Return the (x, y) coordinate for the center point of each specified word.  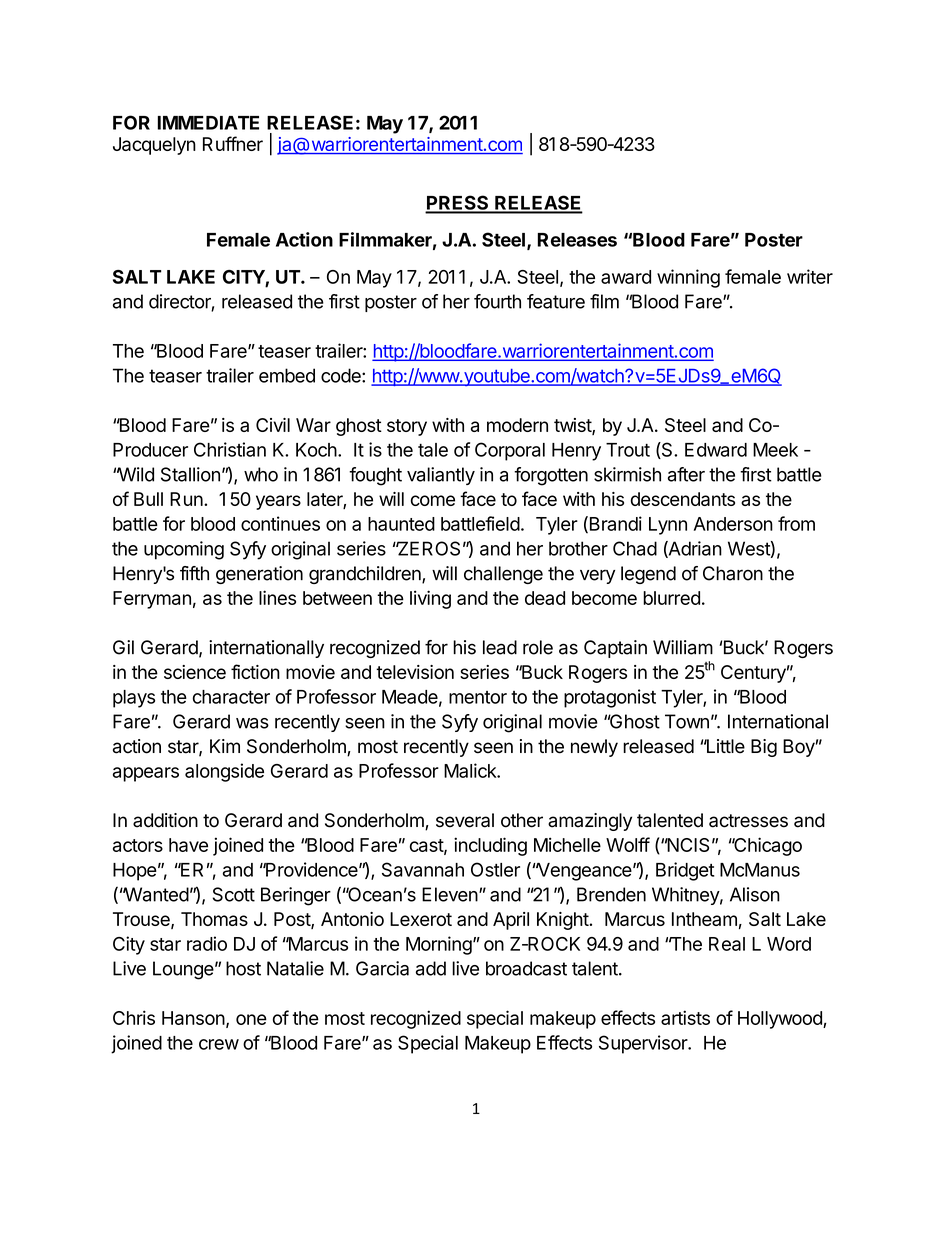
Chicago (767, 846)
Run (187, 499)
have (188, 845)
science (195, 672)
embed (287, 375)
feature (556, 301)
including (490, 846)
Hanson (193, 1018)
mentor (478, 697)
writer (810, 276)
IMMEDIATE (208, 123)
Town (687, 721)
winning (688, 278)
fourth (497, 301)
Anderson (733, 524)
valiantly (441, 476)
